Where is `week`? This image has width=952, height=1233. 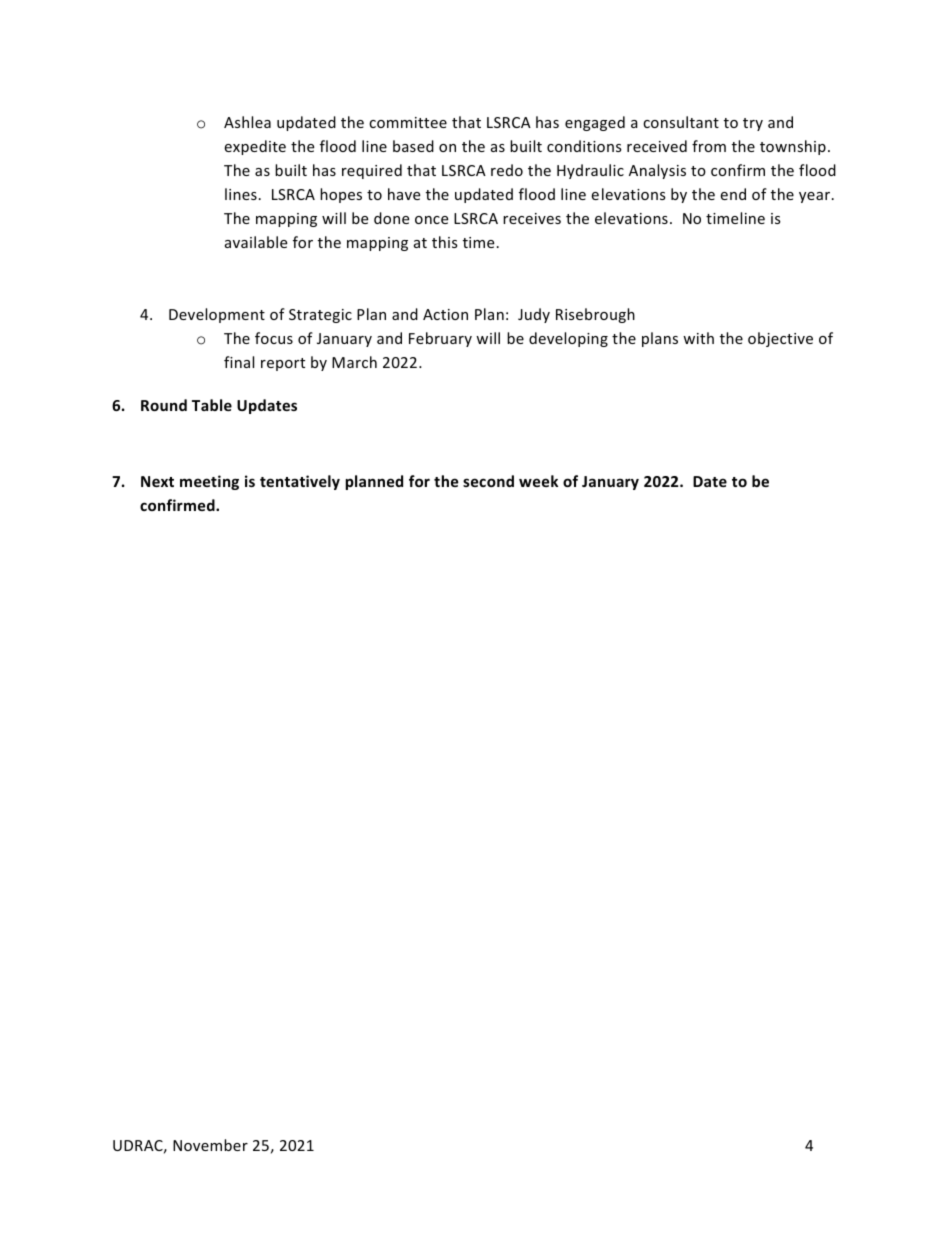 week is located at coordinates (538, 481).
